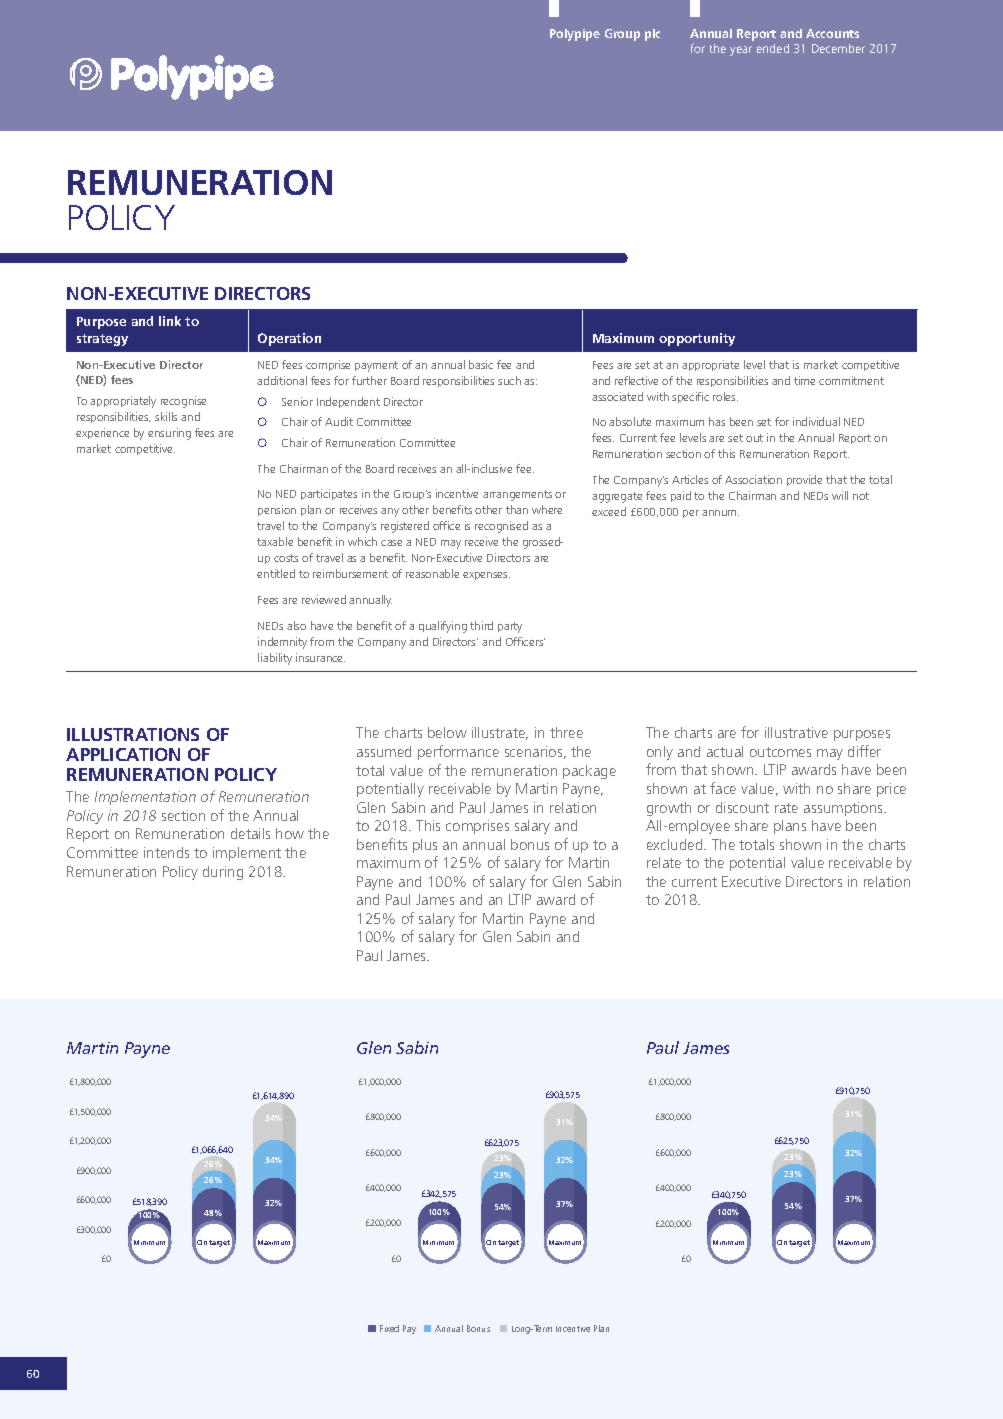 This page has width=1003, height=1419. Describe the element at coordinates (458, 752) in the page. I see `performance` at that location.
